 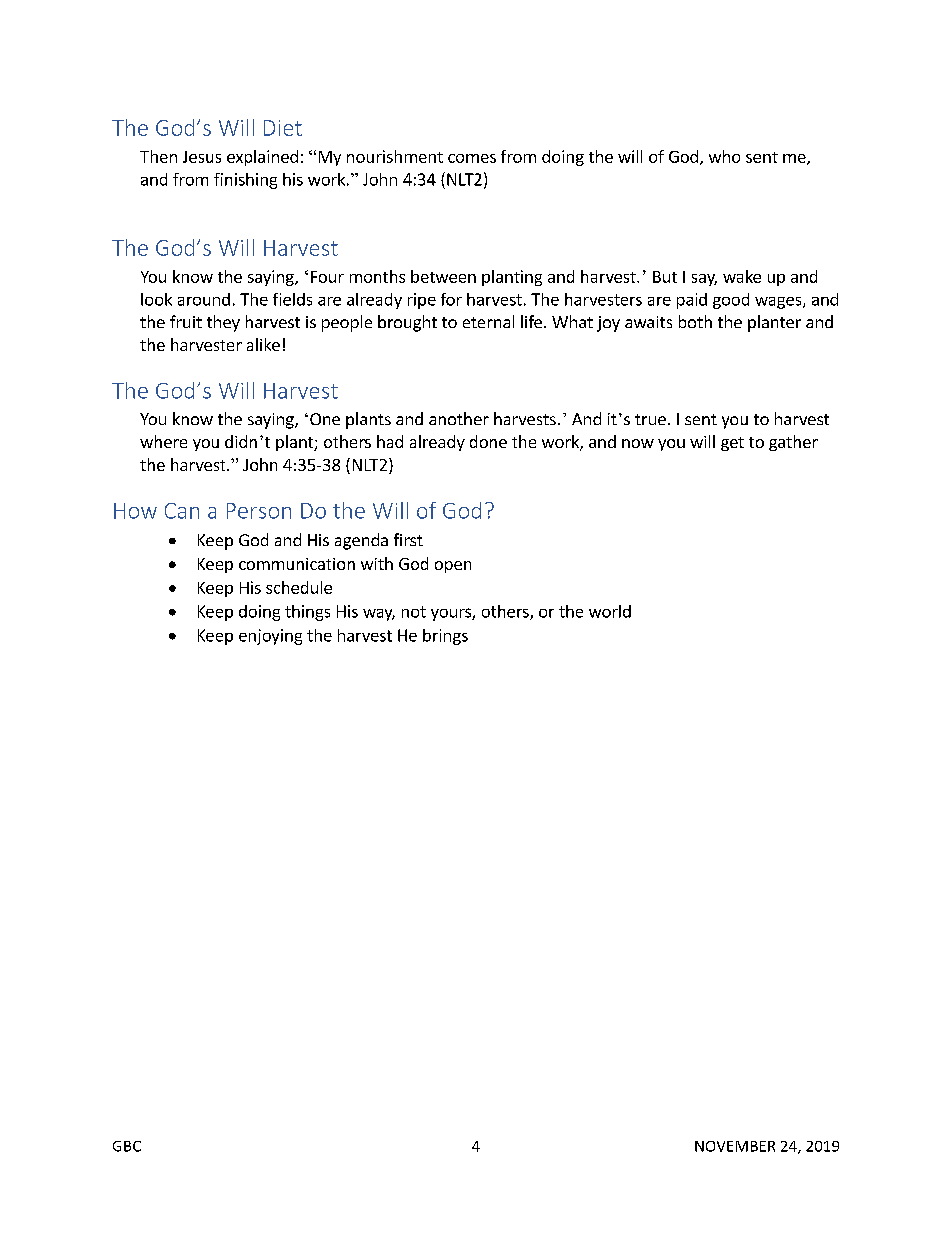 I want to click on Can, so click(x=182, y=511).
